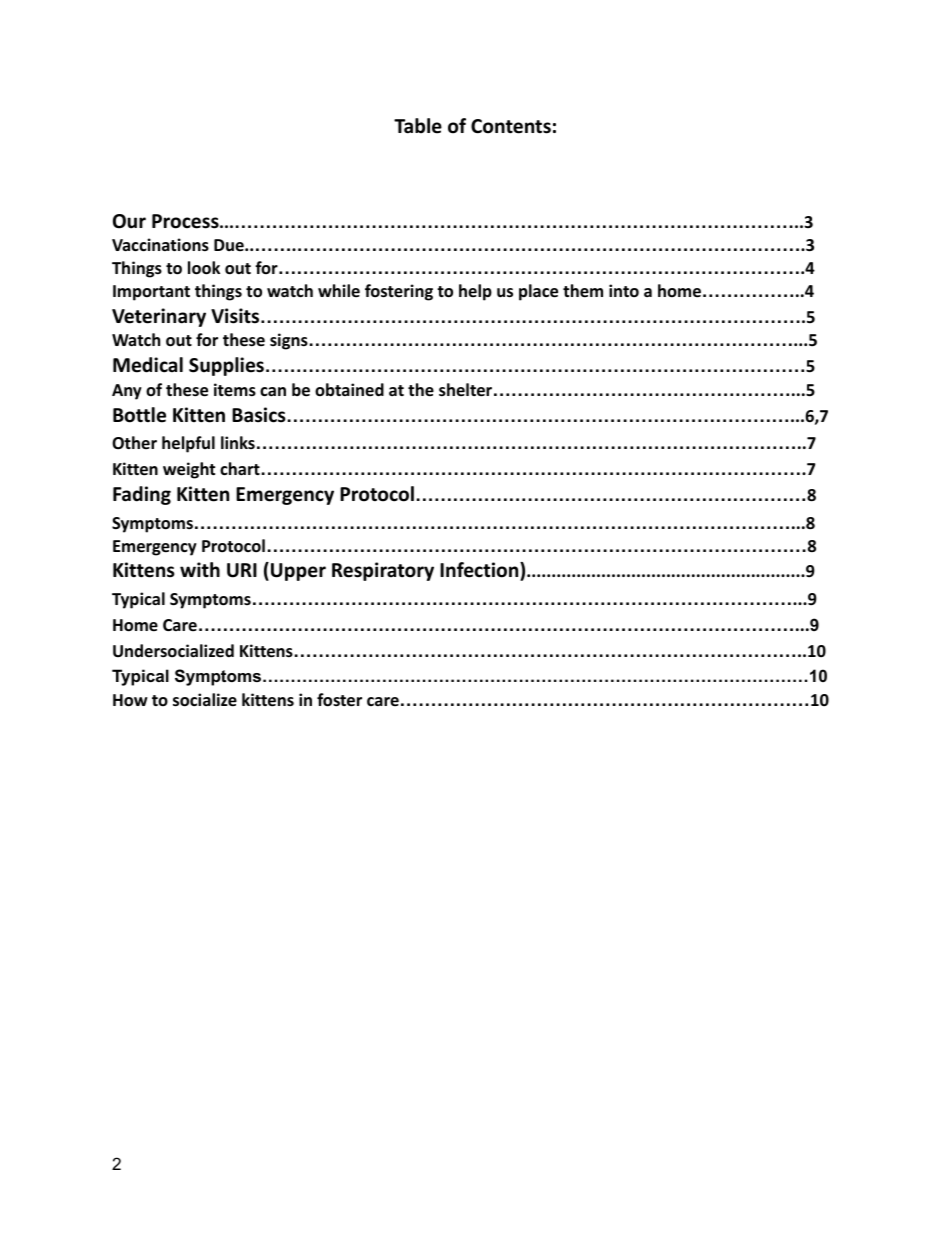 The image size is (952, 1233). I want to click on Upper, so click(298, 572).
